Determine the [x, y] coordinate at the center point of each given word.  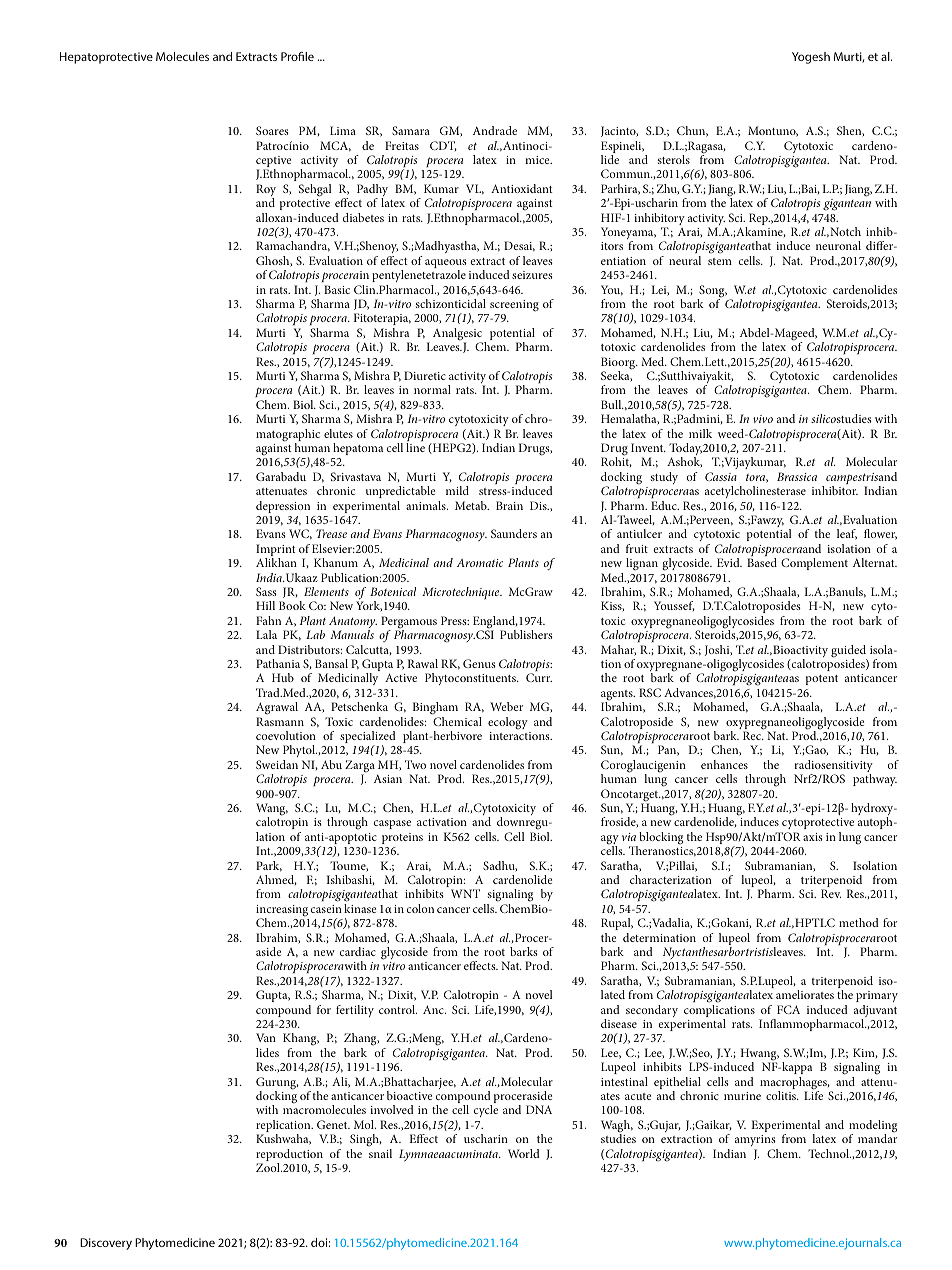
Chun [692, 131]
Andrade [495, 130]
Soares [272, 130]
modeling [873, 1127]
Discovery [106, 1244]
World [524, 1153]
